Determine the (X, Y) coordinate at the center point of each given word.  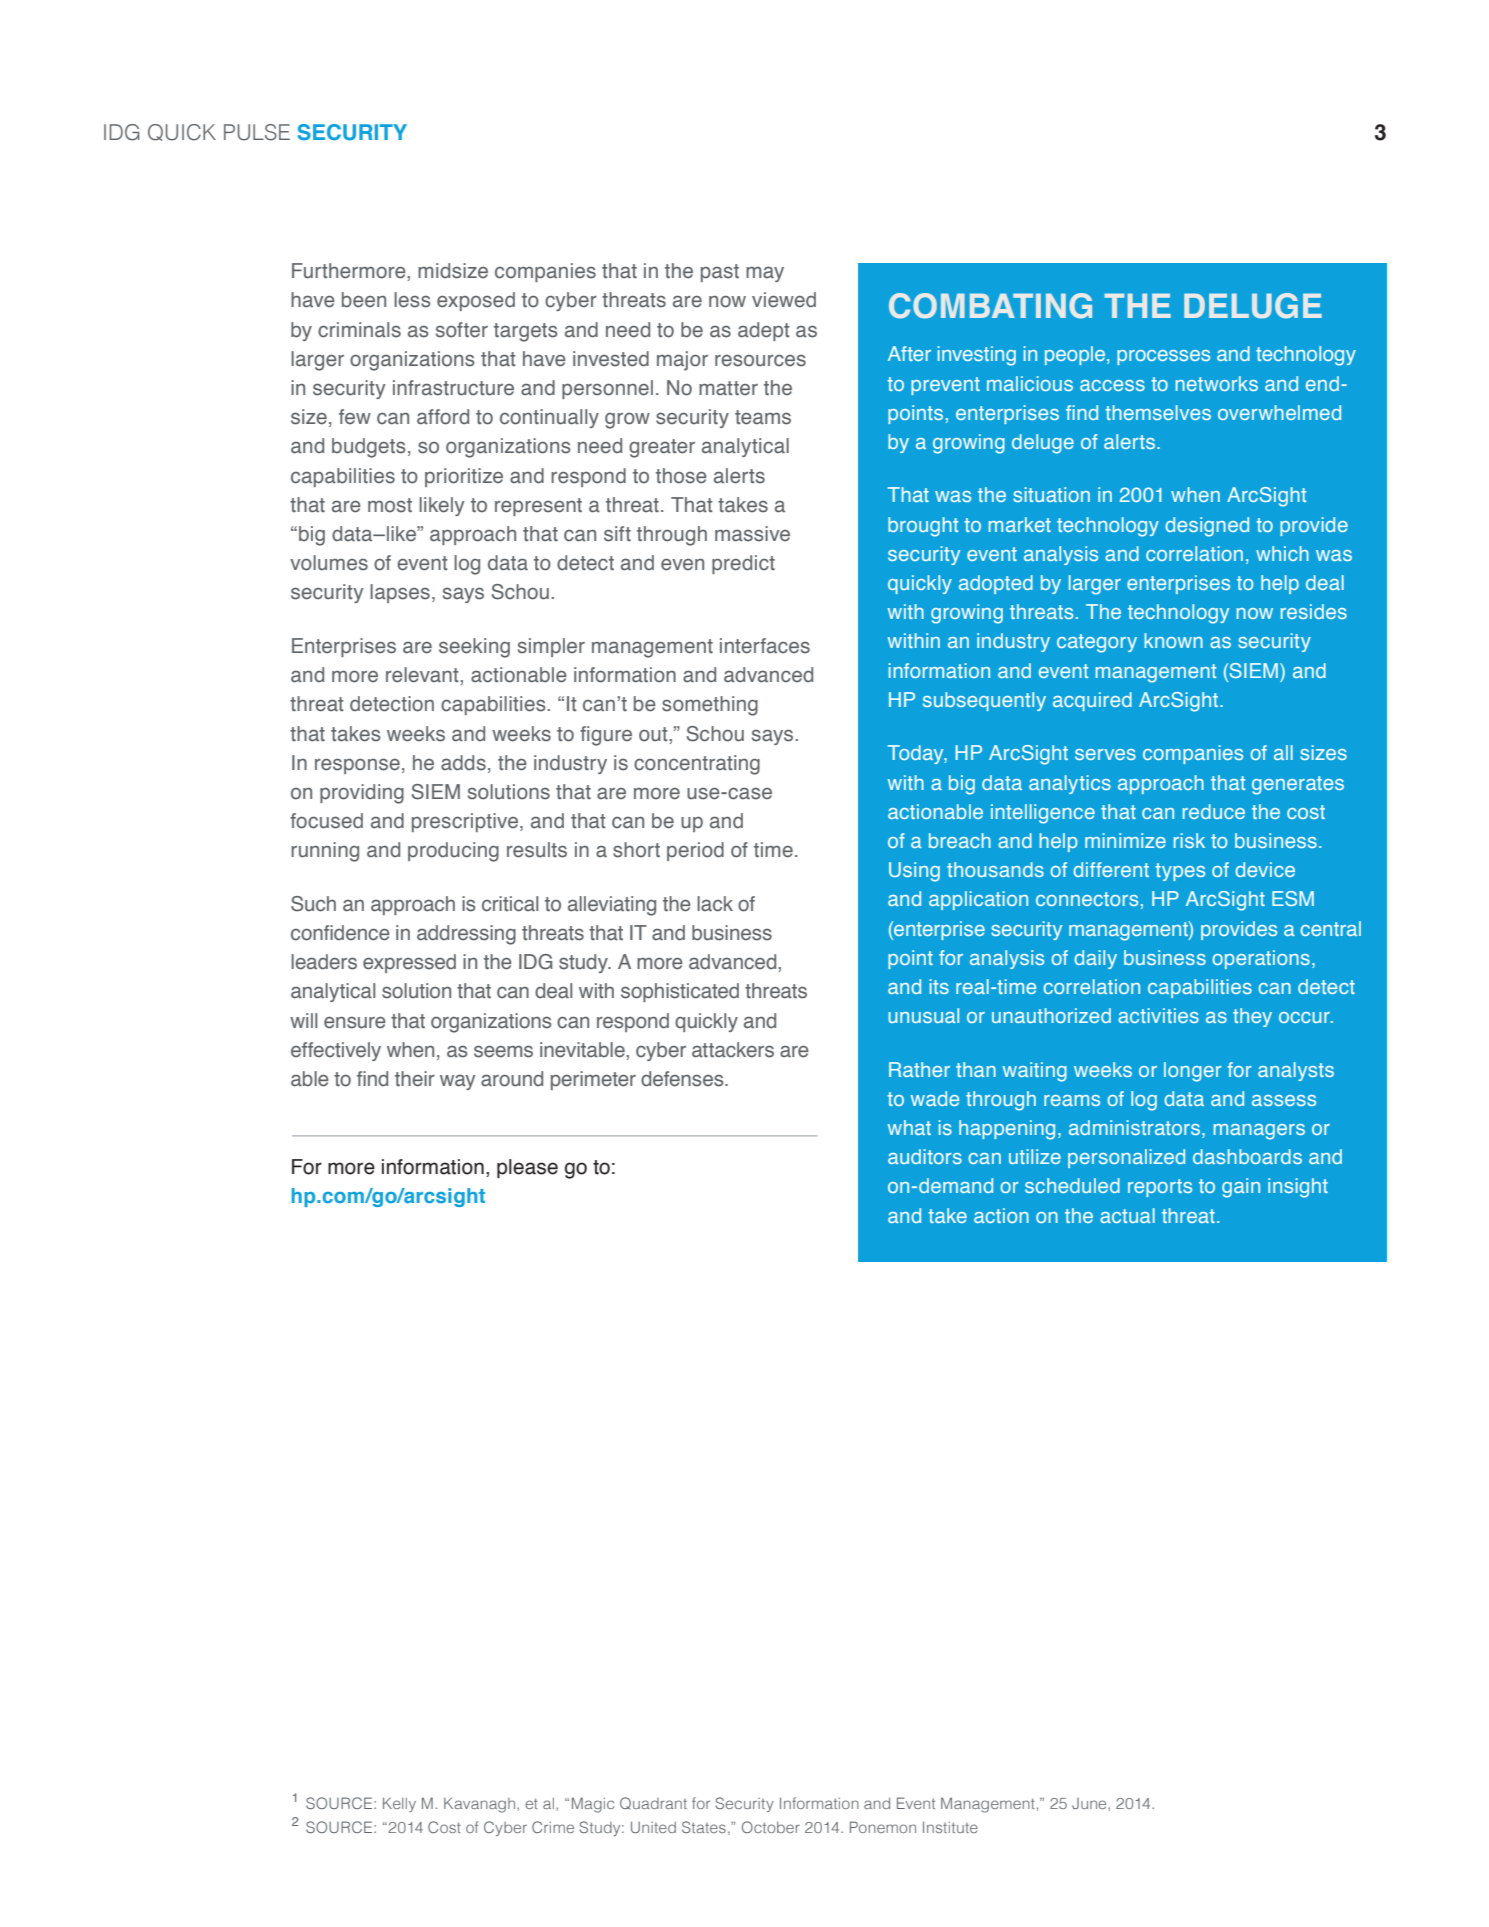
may (765, 274)
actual (1127, 1215)
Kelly (399, 1804)
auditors (925, 1156)
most (390, 505)
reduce (1214, 811)
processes (1163, 357)
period (695, 851)
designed (1207, 527)
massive (752, 534)
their (415, 1079)
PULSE (257, 132)
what (909, 1127)
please (527, 1169)
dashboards (1247, 1156)
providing (362, 794)
